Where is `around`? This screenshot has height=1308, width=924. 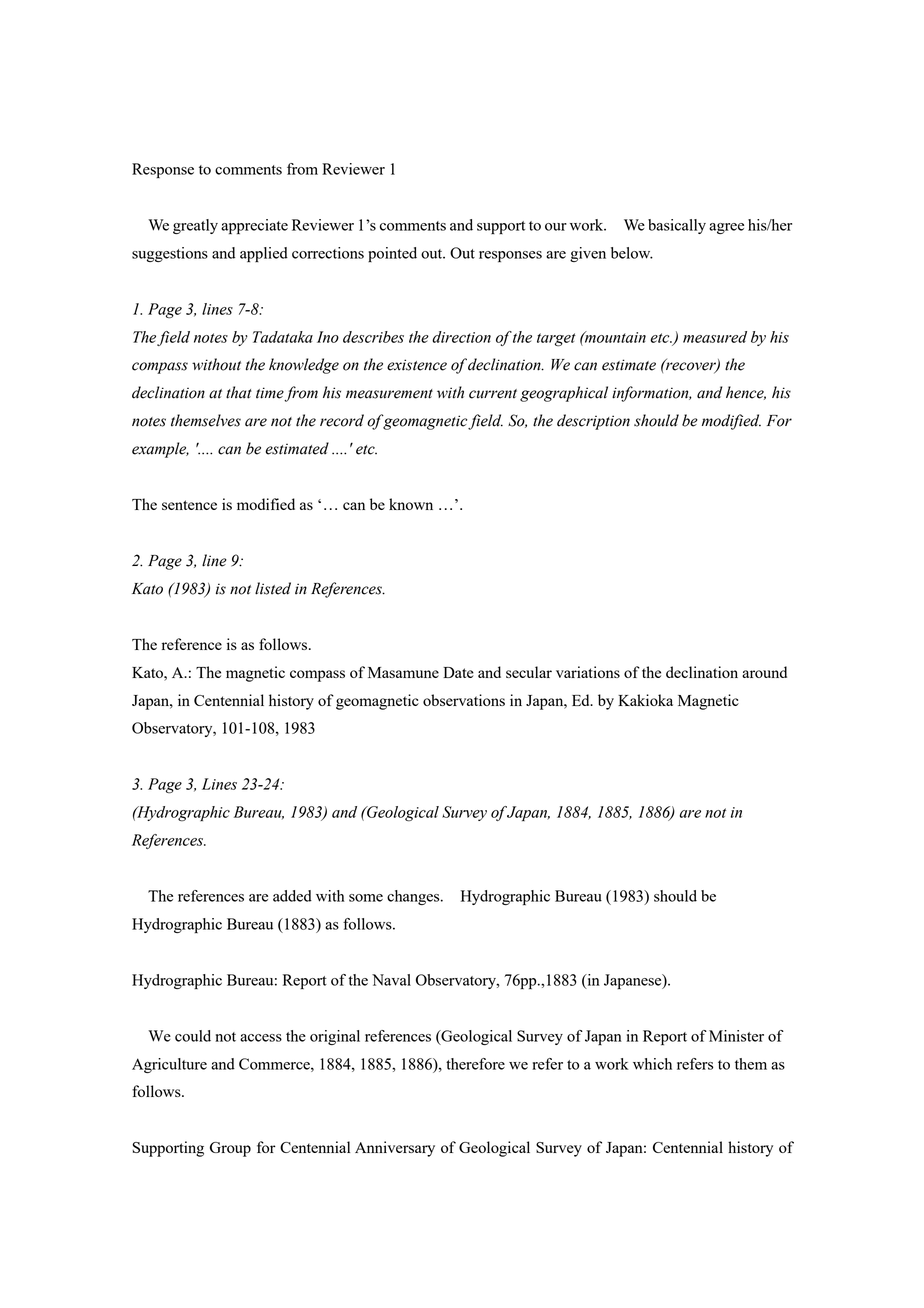
around is located at coordinates (764, 672).
